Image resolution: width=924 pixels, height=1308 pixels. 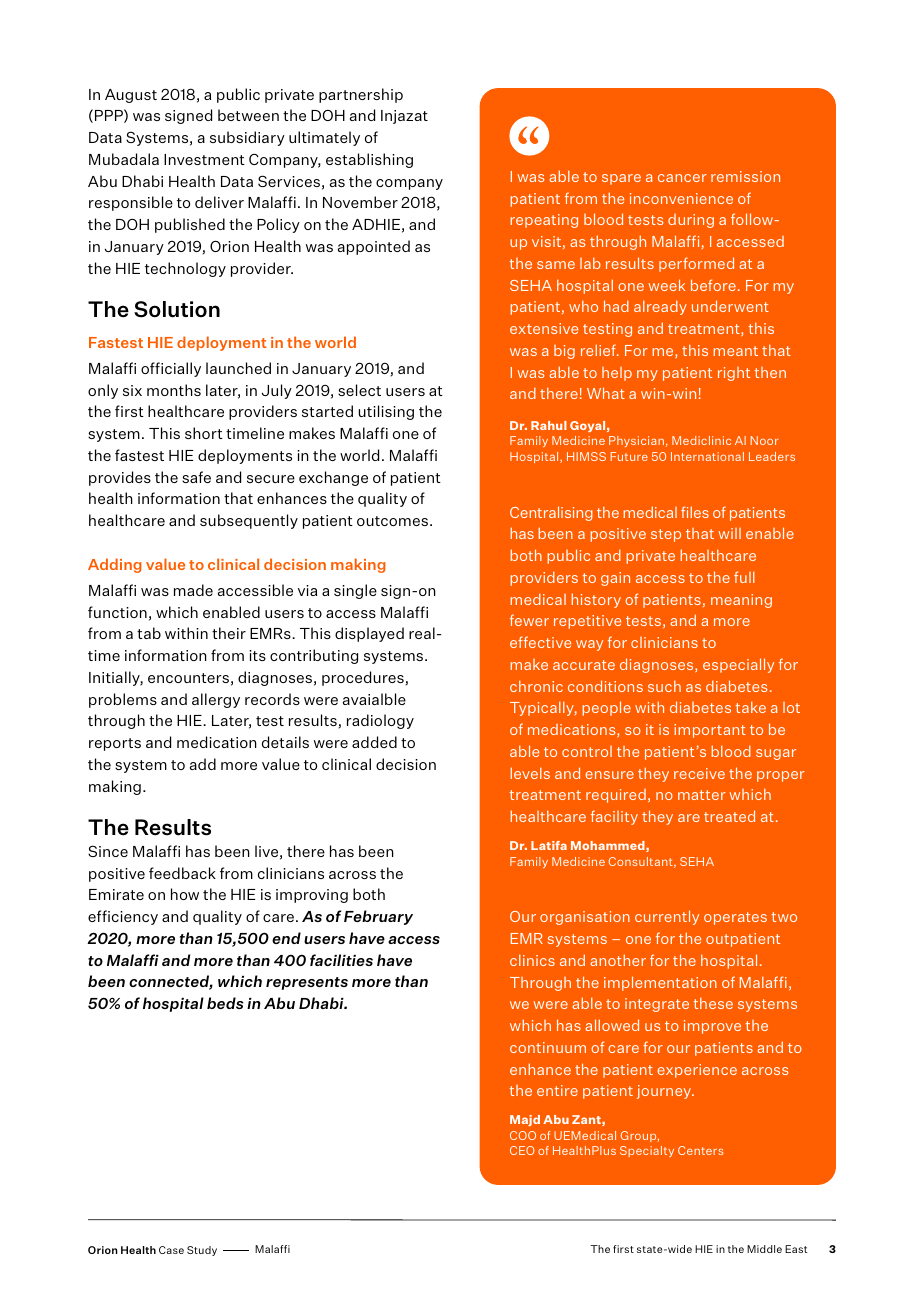 What do you see at coordinates (182, 873) in the screenshot?
I see `feedback` at bounding box center [182, 873].
